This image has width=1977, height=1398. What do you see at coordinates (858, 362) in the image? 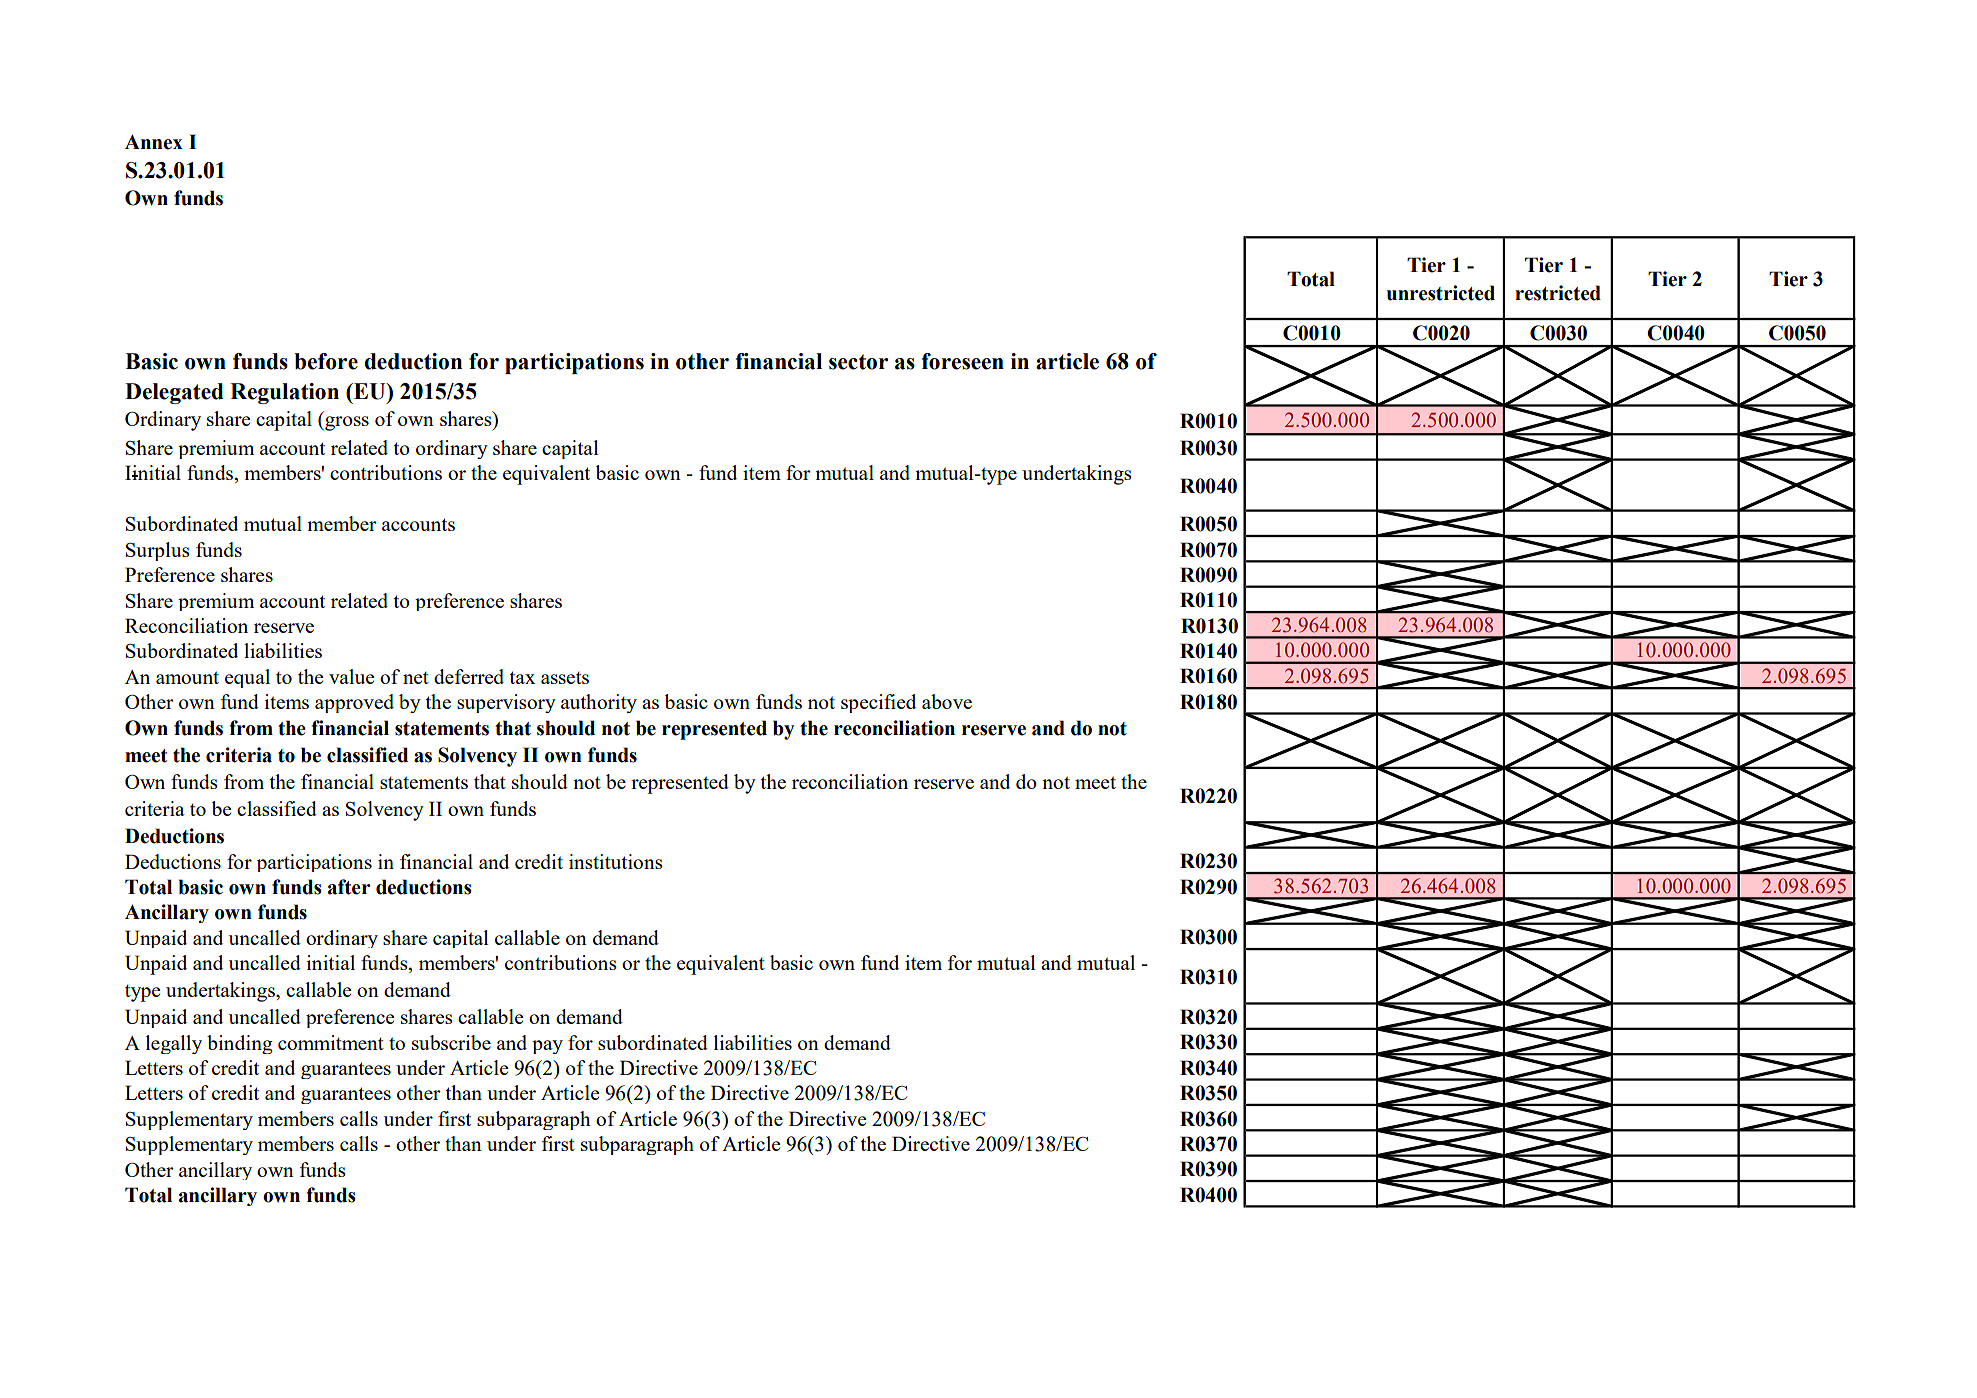
I see `sector` at bounding box center [858, 362].
